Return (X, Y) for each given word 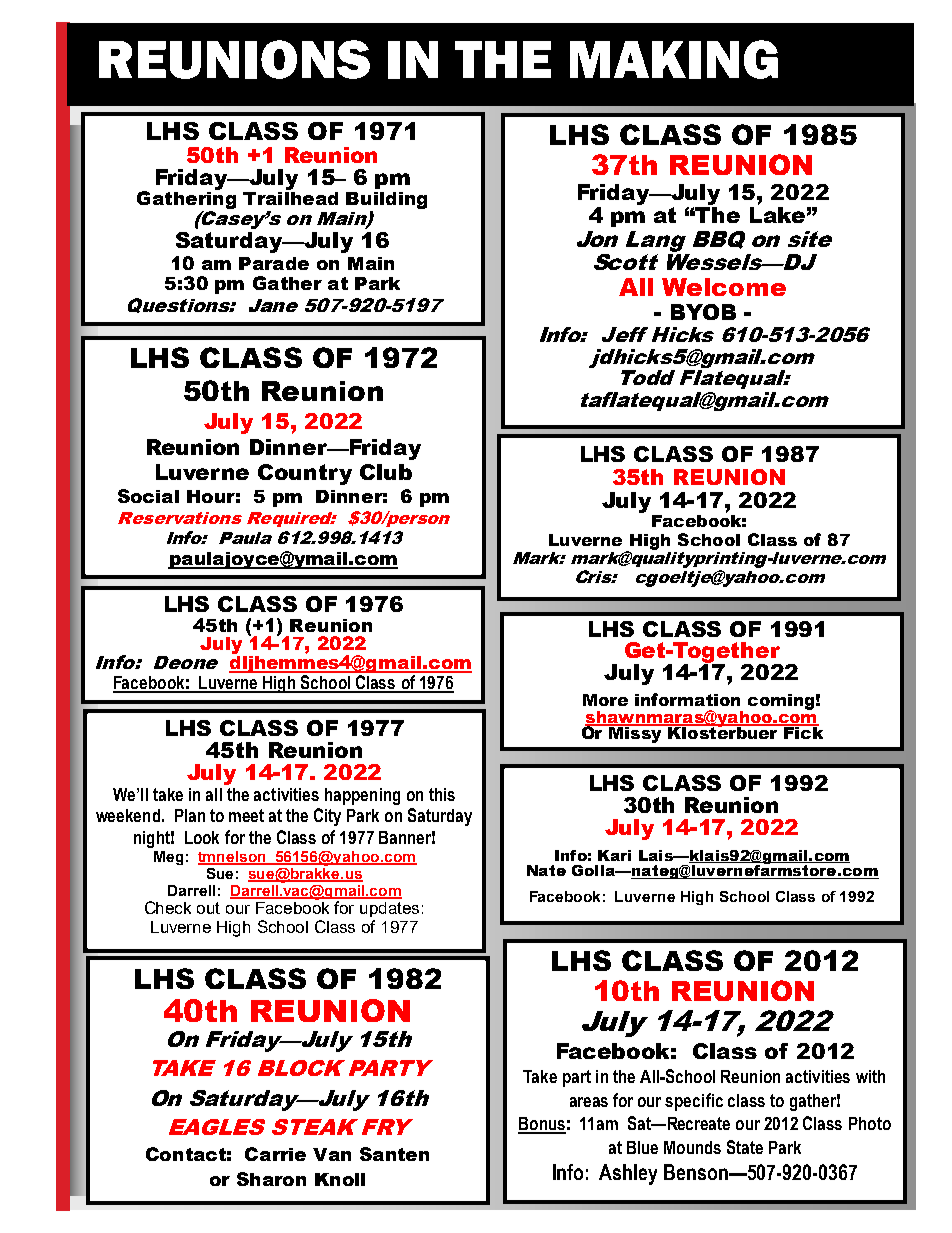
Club (386, 472)
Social (148, 496)
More (605, 700)
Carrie (275, 1154)
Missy (635, 733)
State (745, 1147)
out (208, 908)
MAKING (674, 59)
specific (694, 1102)
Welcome (724, 287)
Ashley (628, 1174)
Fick (802, 731)
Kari (614, 855)
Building (386, 202)
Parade (274, 263)
